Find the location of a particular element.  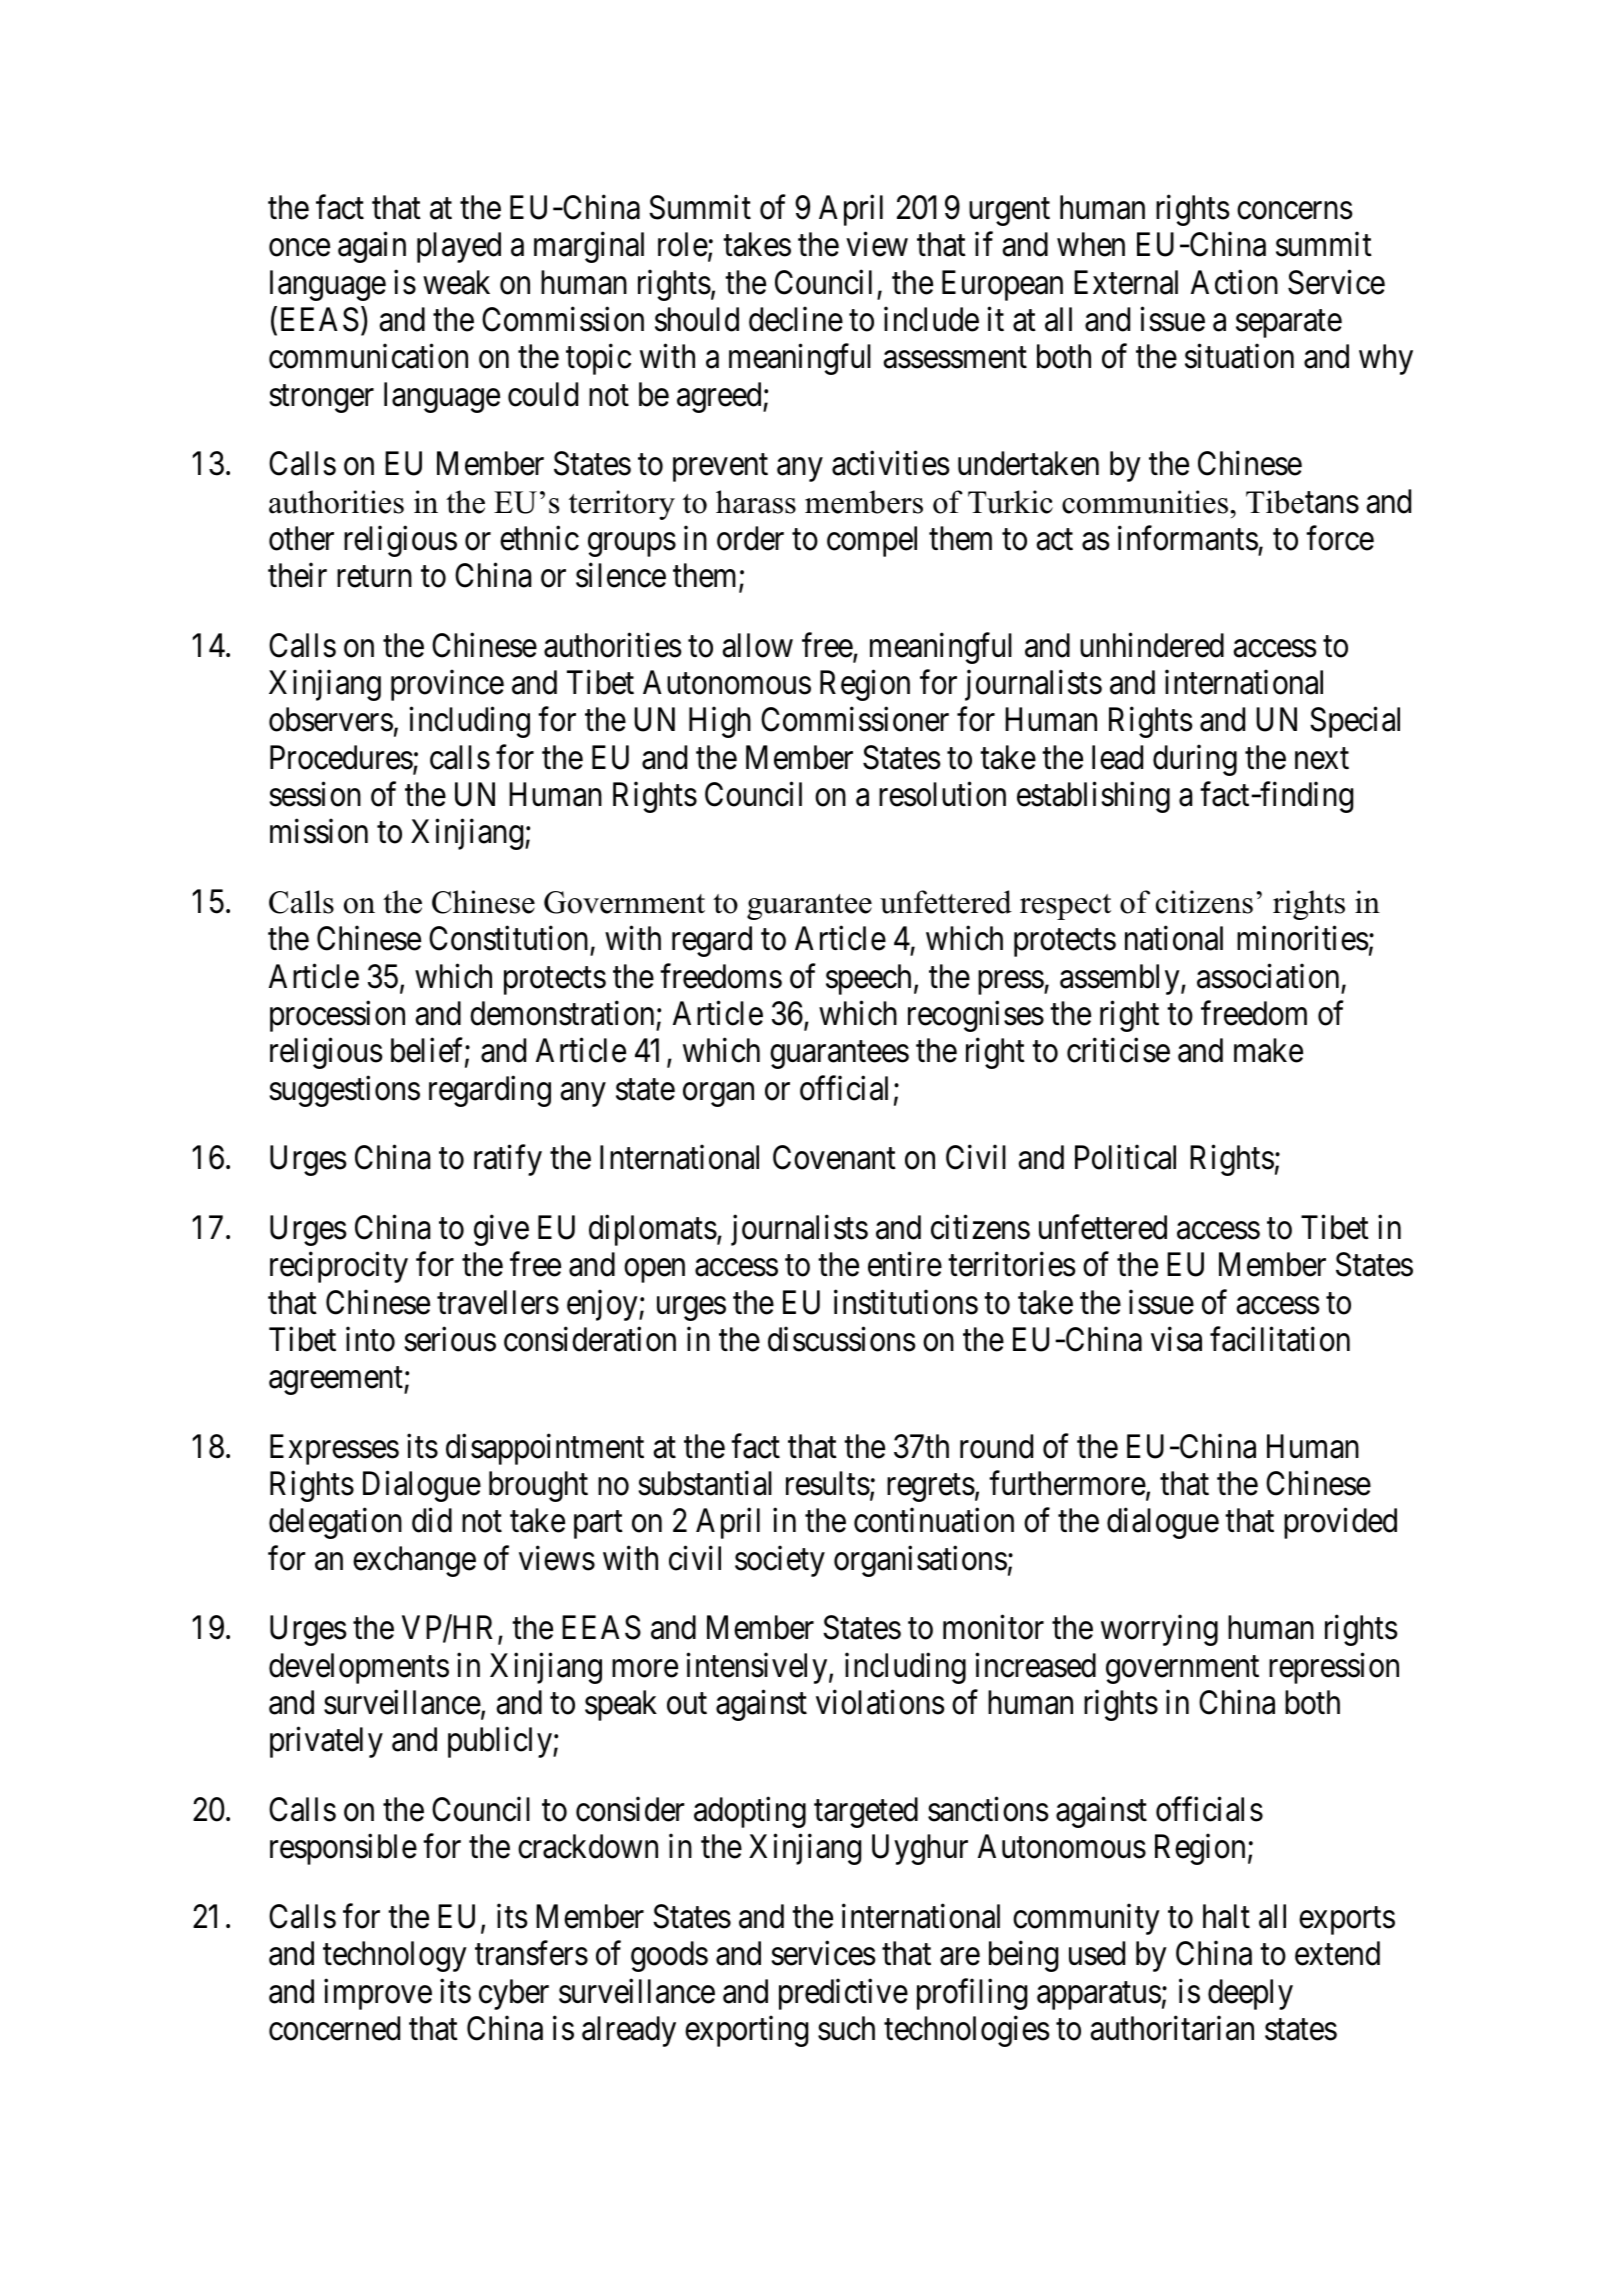

unhindered is located at coordinates (1152, 645).
